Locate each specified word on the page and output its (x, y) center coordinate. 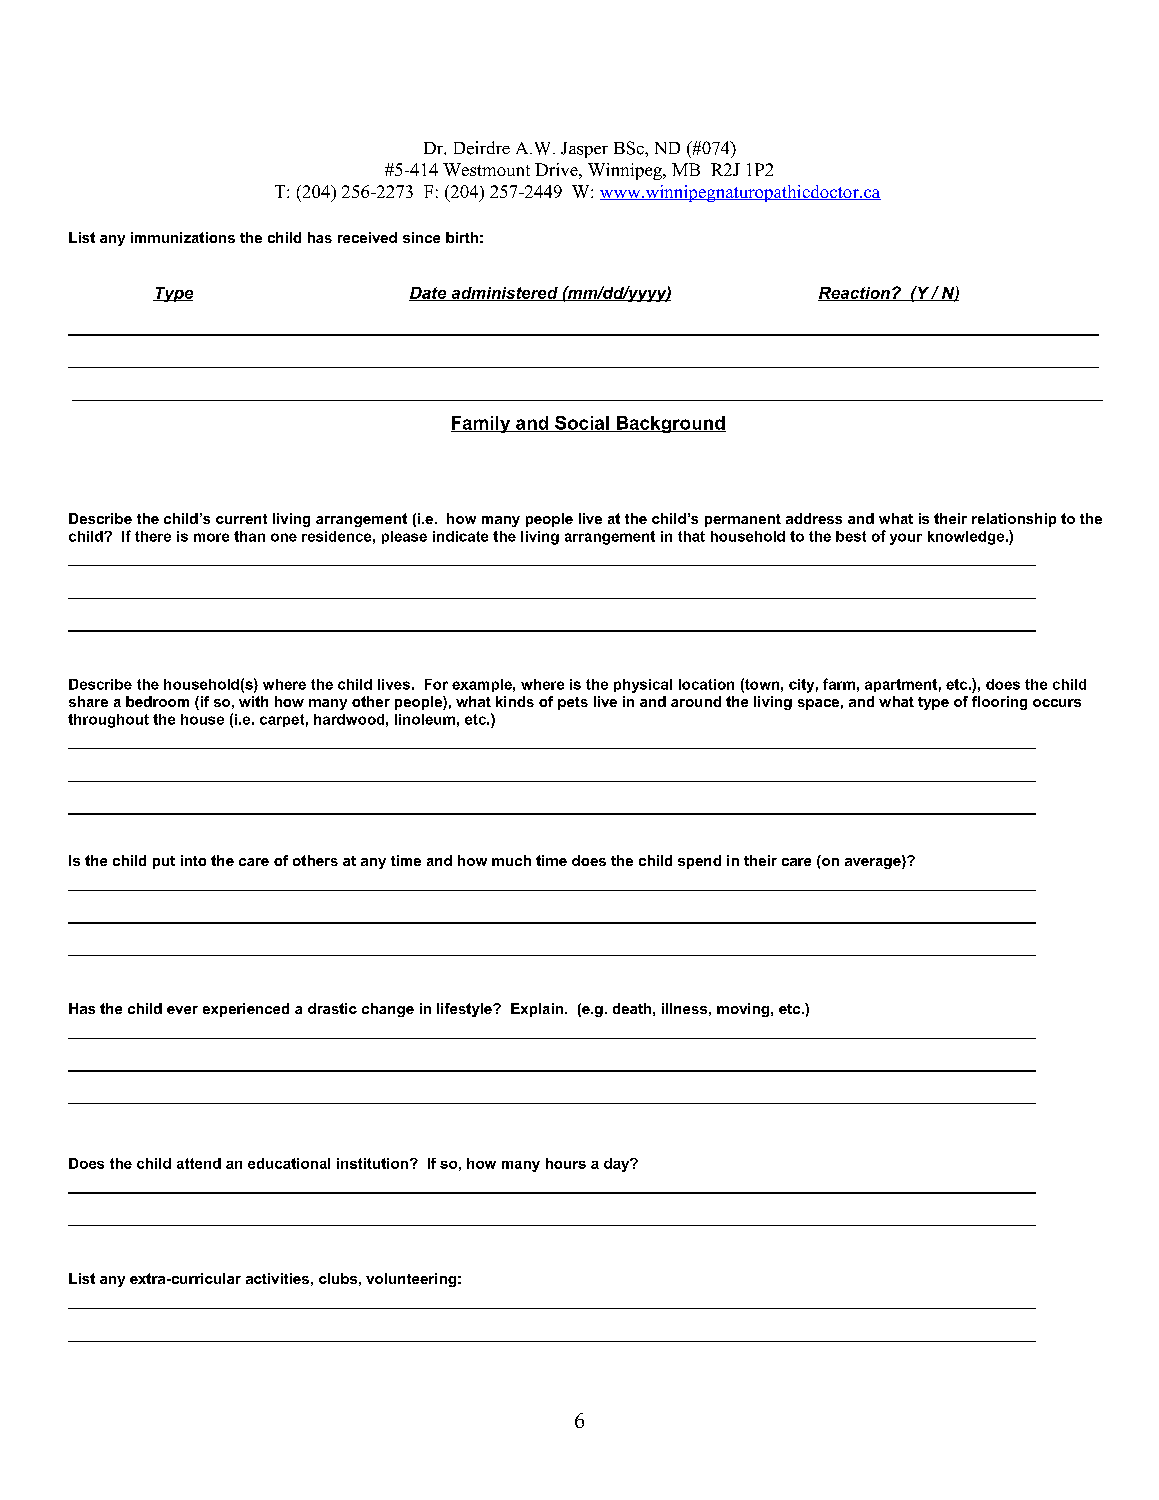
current (241, 519)
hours (566, 1163)
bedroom (157, 701)
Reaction (855, 294)
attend (199, 1163)
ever (182, 1010)
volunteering (411, 1280)
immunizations (183, 237)
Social (582, 424)
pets (573, 703)
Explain (537, 1010)
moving (743, 1010)
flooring (999, 703)
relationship (1014, 520)
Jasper (584, 150)
